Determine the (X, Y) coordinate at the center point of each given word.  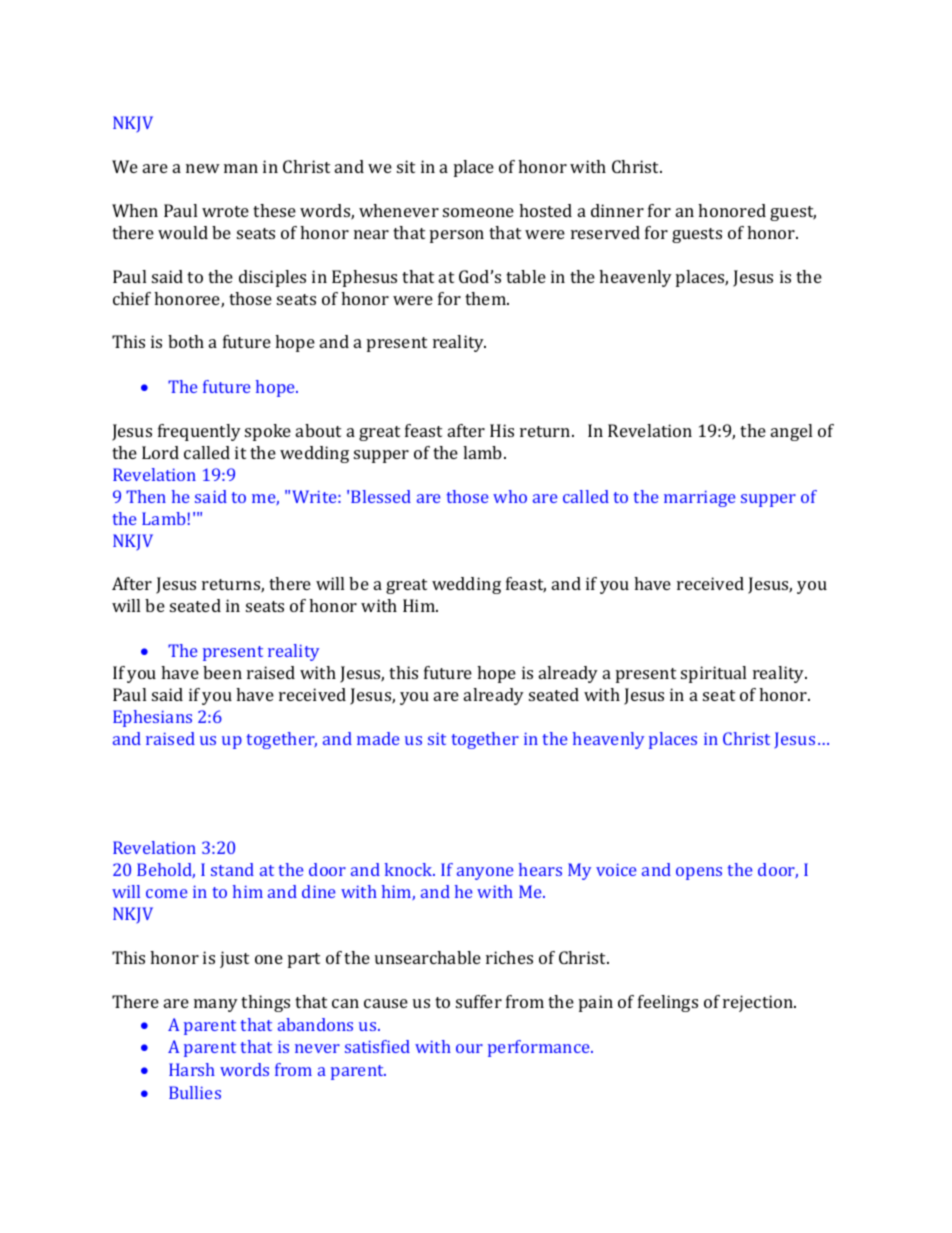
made (378, 738)
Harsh (192, 1069)
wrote (225, 211)
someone (478, 212)
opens (699, 873)
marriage (699, 498)
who (510, 496)
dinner (617, 210)
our (469, 1048)
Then (146, 496)
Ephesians (152, 718)
